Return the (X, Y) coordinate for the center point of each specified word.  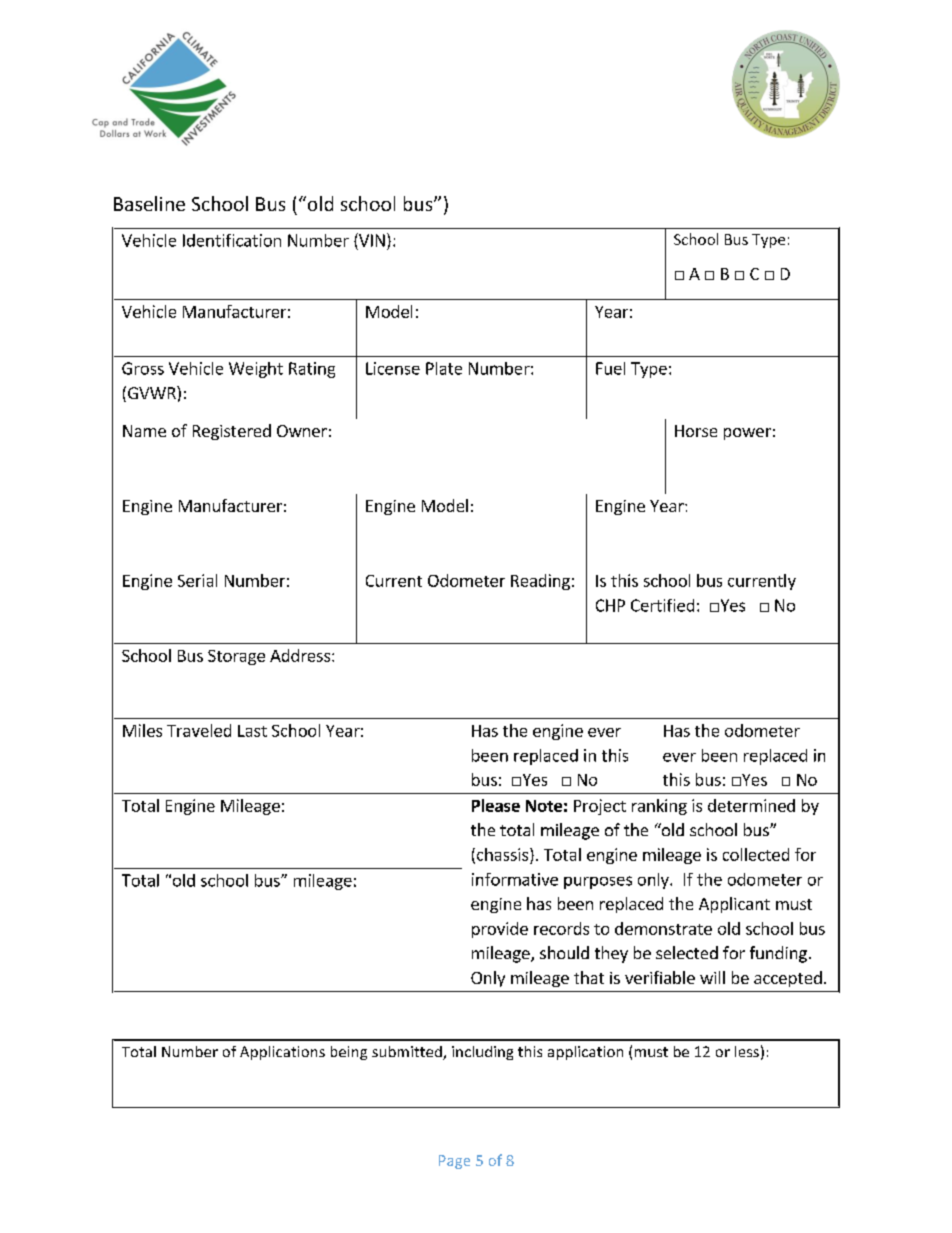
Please (496, 805)
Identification (232, 240)
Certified (662, 605)
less (747, 1051)
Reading (540, 582)
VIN (371, 240)
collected (756, 854)
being (349, 1053)
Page (454, 1162)
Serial (197, 580)
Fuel (610, 368)
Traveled (199, 730)
